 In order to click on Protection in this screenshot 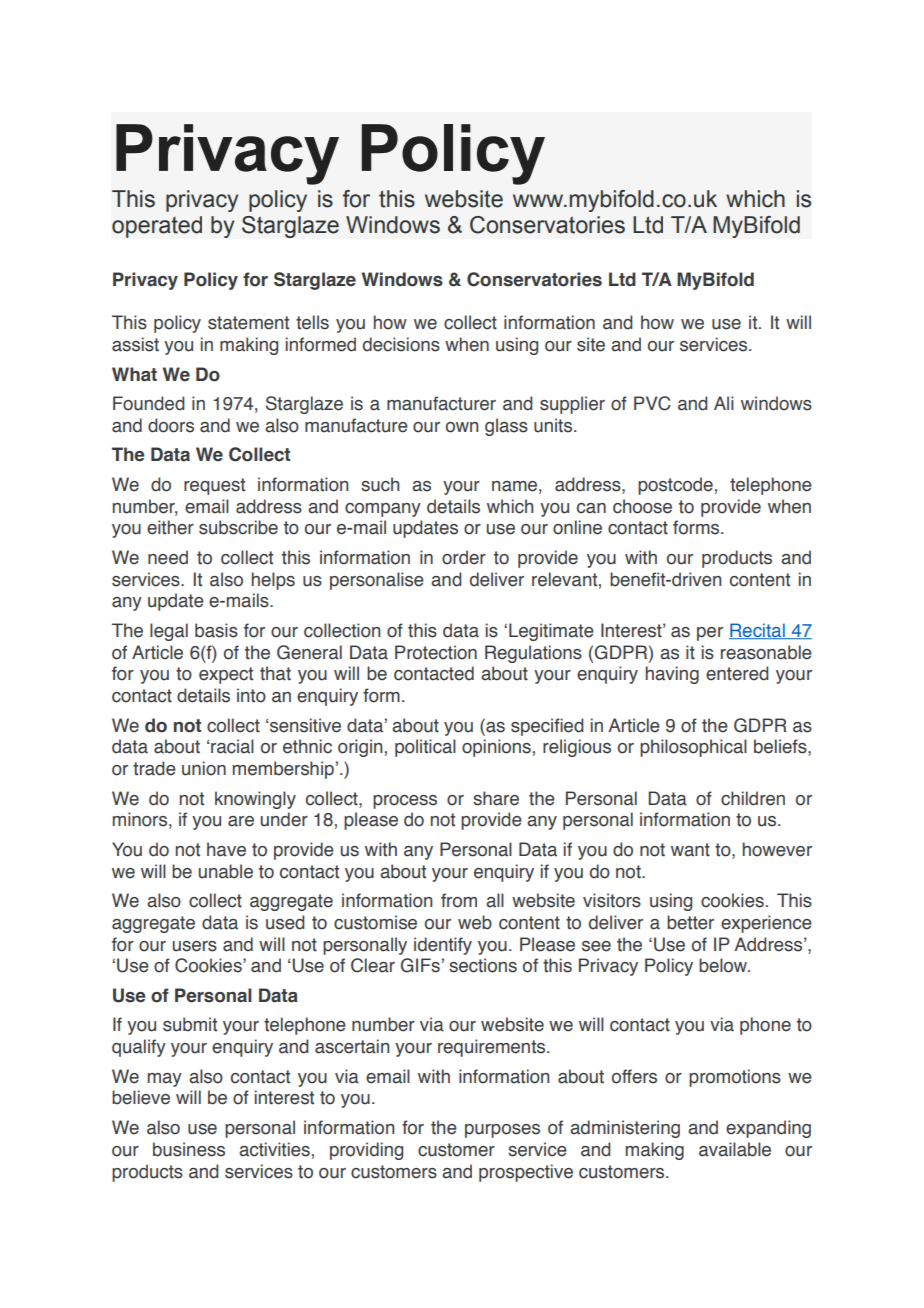, I will do `click(436, 652)`.
